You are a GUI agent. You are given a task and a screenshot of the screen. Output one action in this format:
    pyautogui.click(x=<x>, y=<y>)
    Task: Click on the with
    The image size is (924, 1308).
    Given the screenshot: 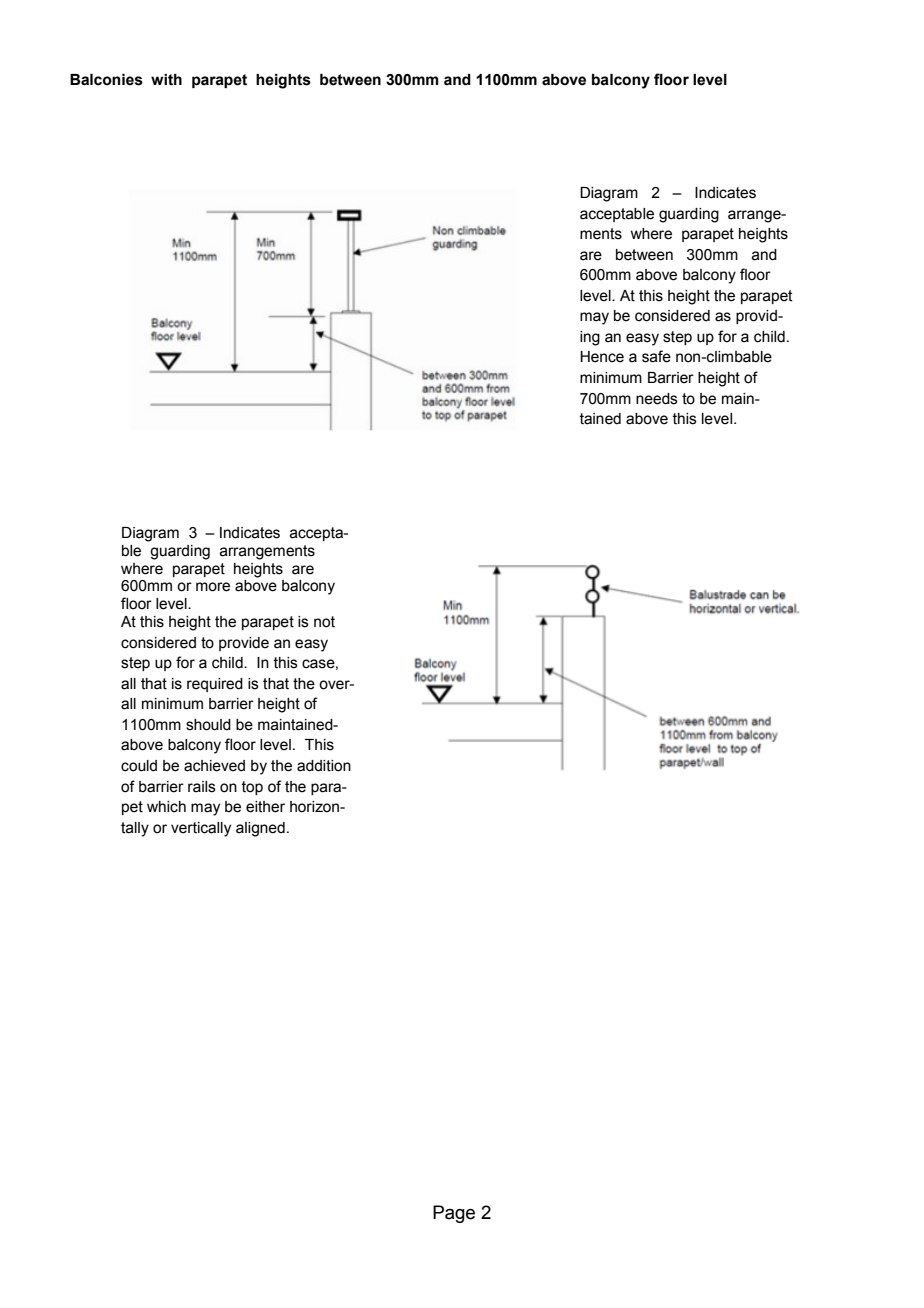 What is the action you would take?
    pyautogui.click(x=166, y=80)
